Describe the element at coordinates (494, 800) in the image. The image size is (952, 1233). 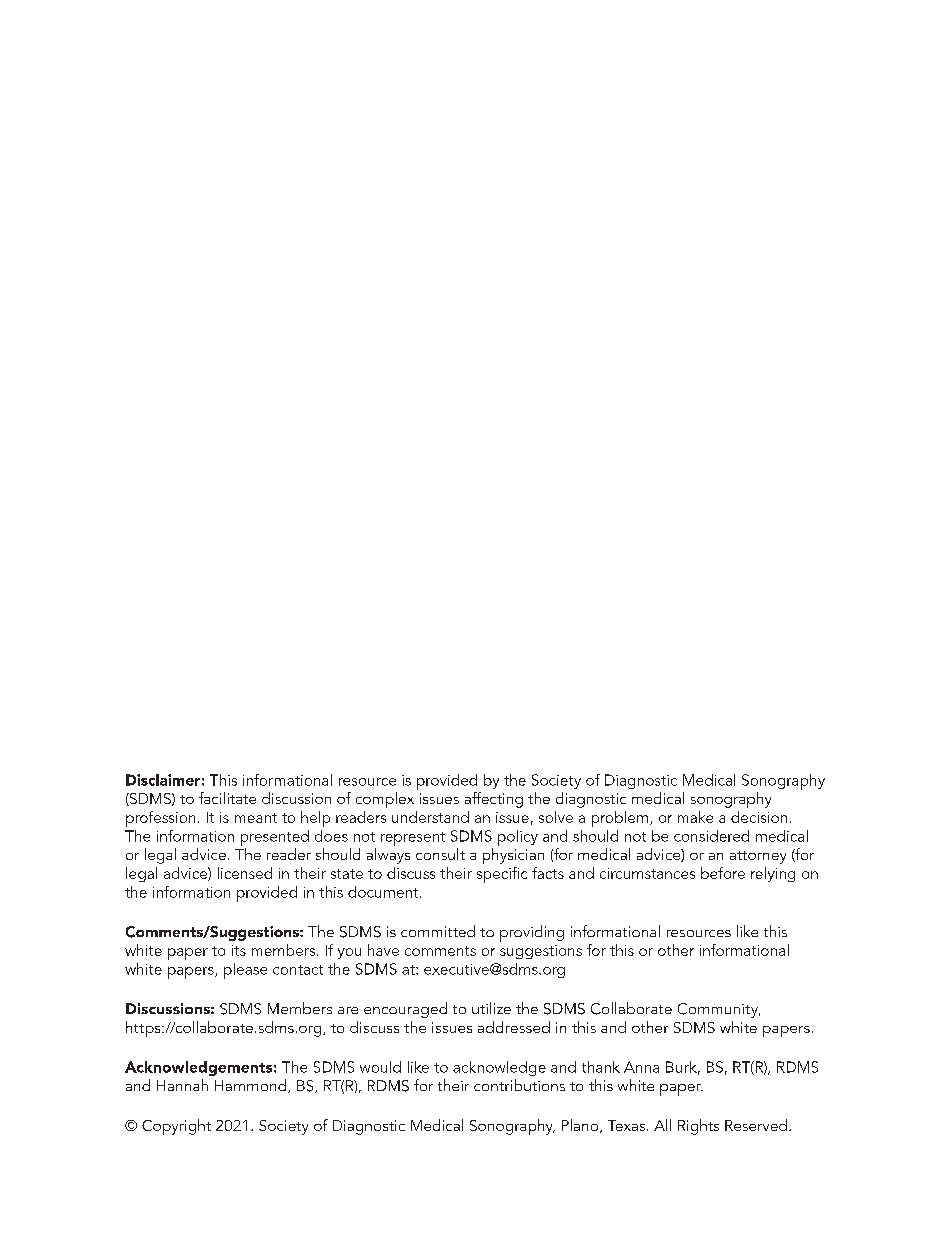
I see `affecting` at that location.
